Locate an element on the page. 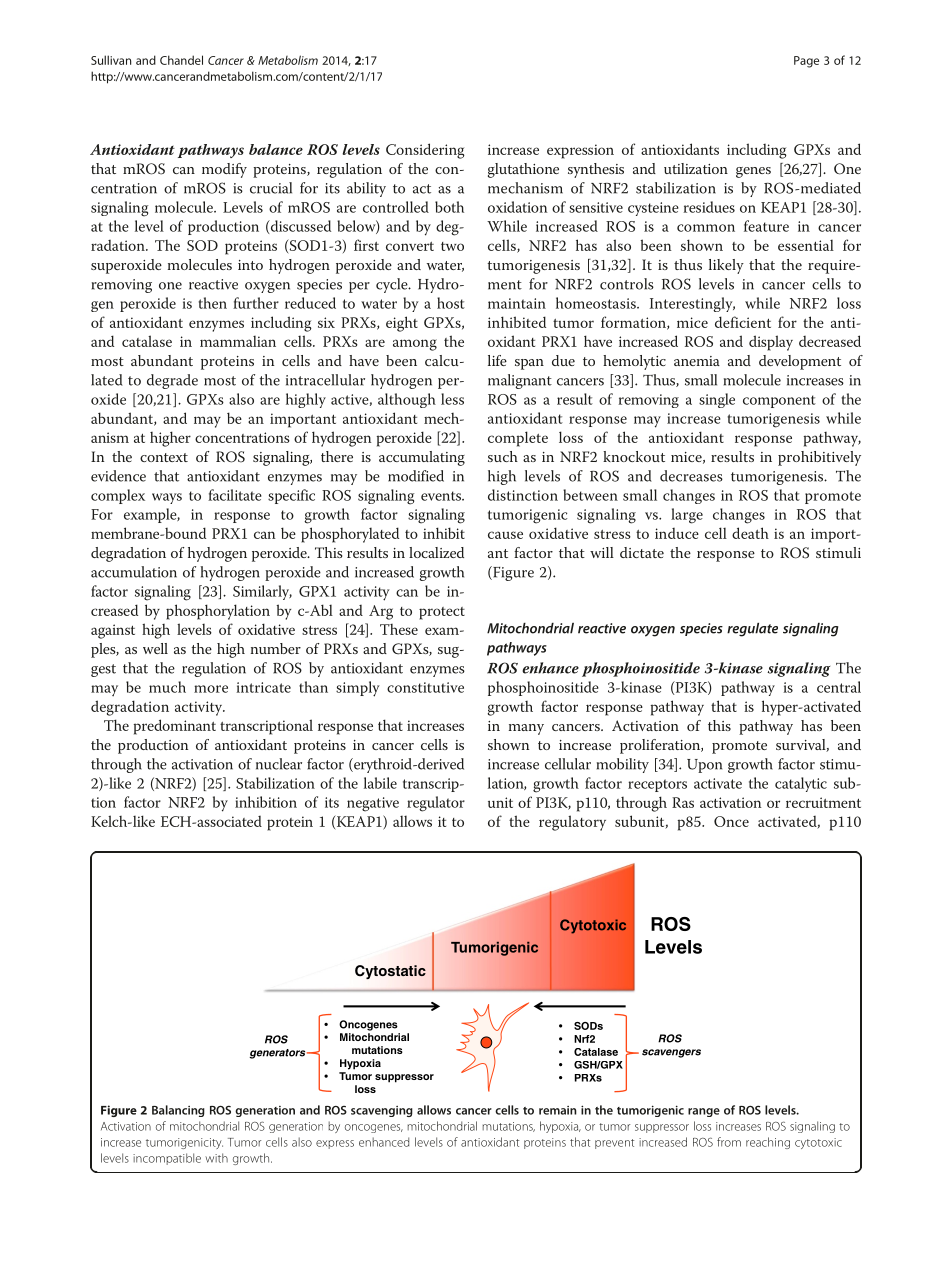 This document has height=1270, width=952. many is located at coordinates (526, 729).
